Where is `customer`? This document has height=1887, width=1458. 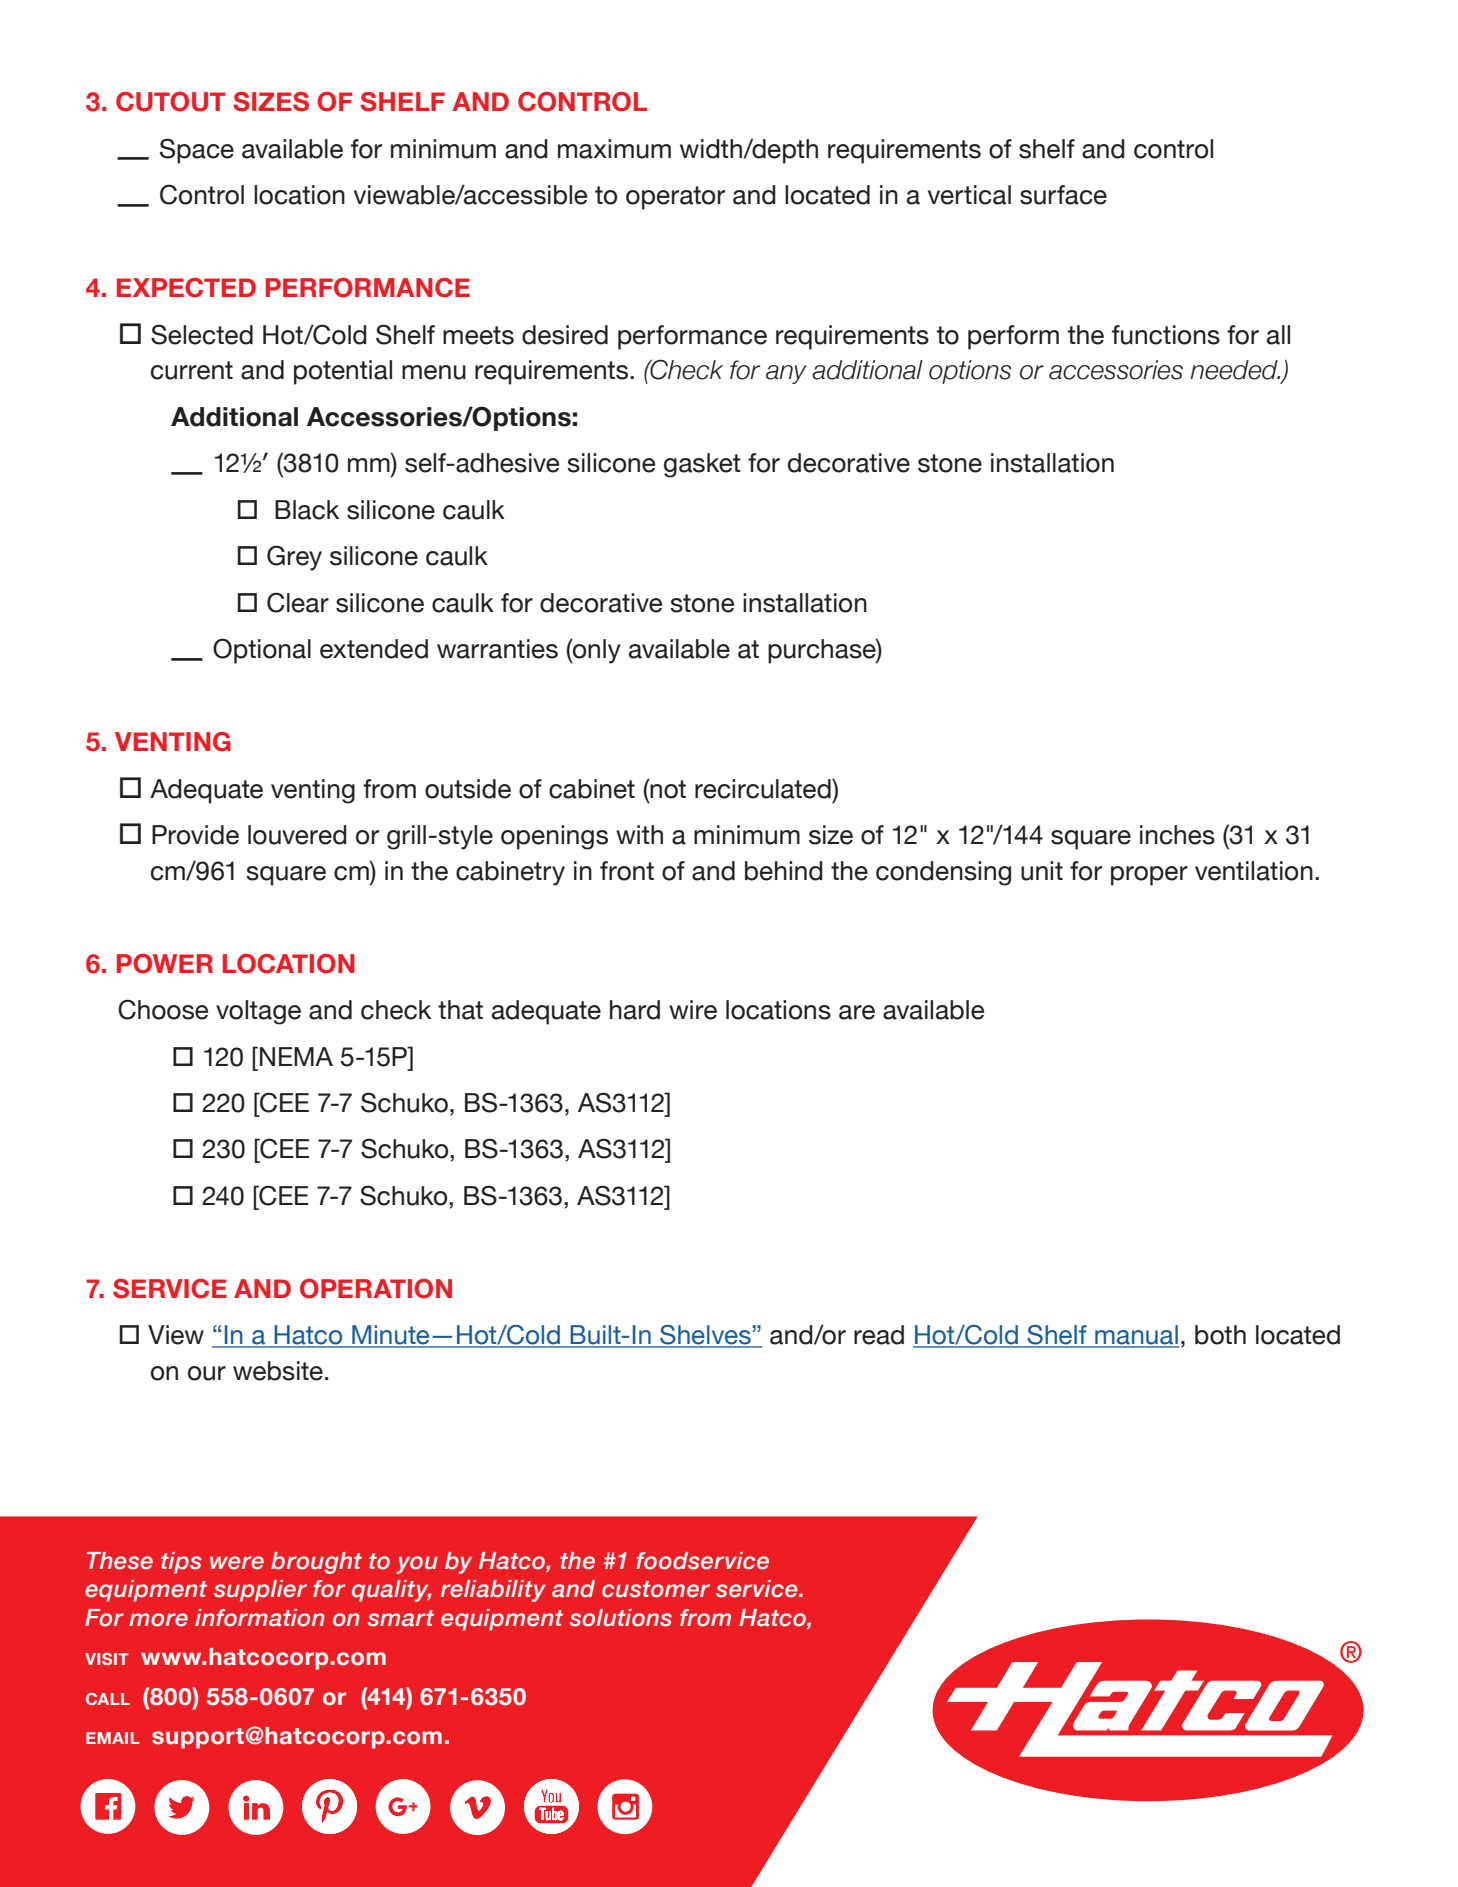
customer is located at coordinates (656, 1589).
